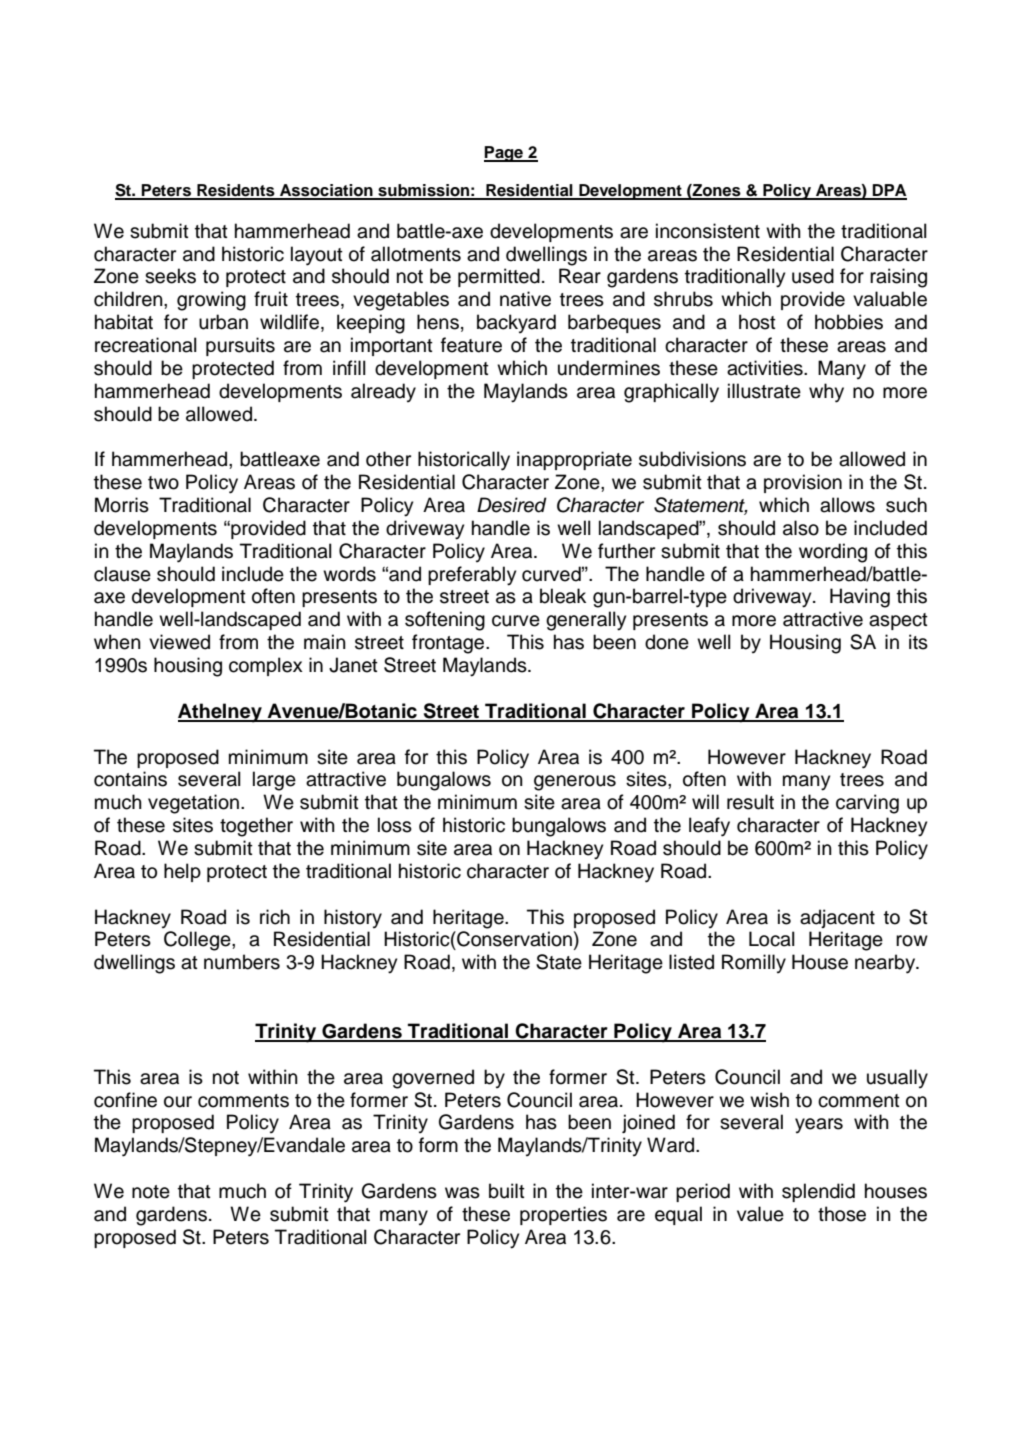  What do you see at coordinates (151, 1192) in the page?
I see `note` at bounding box center [151, 1192].
